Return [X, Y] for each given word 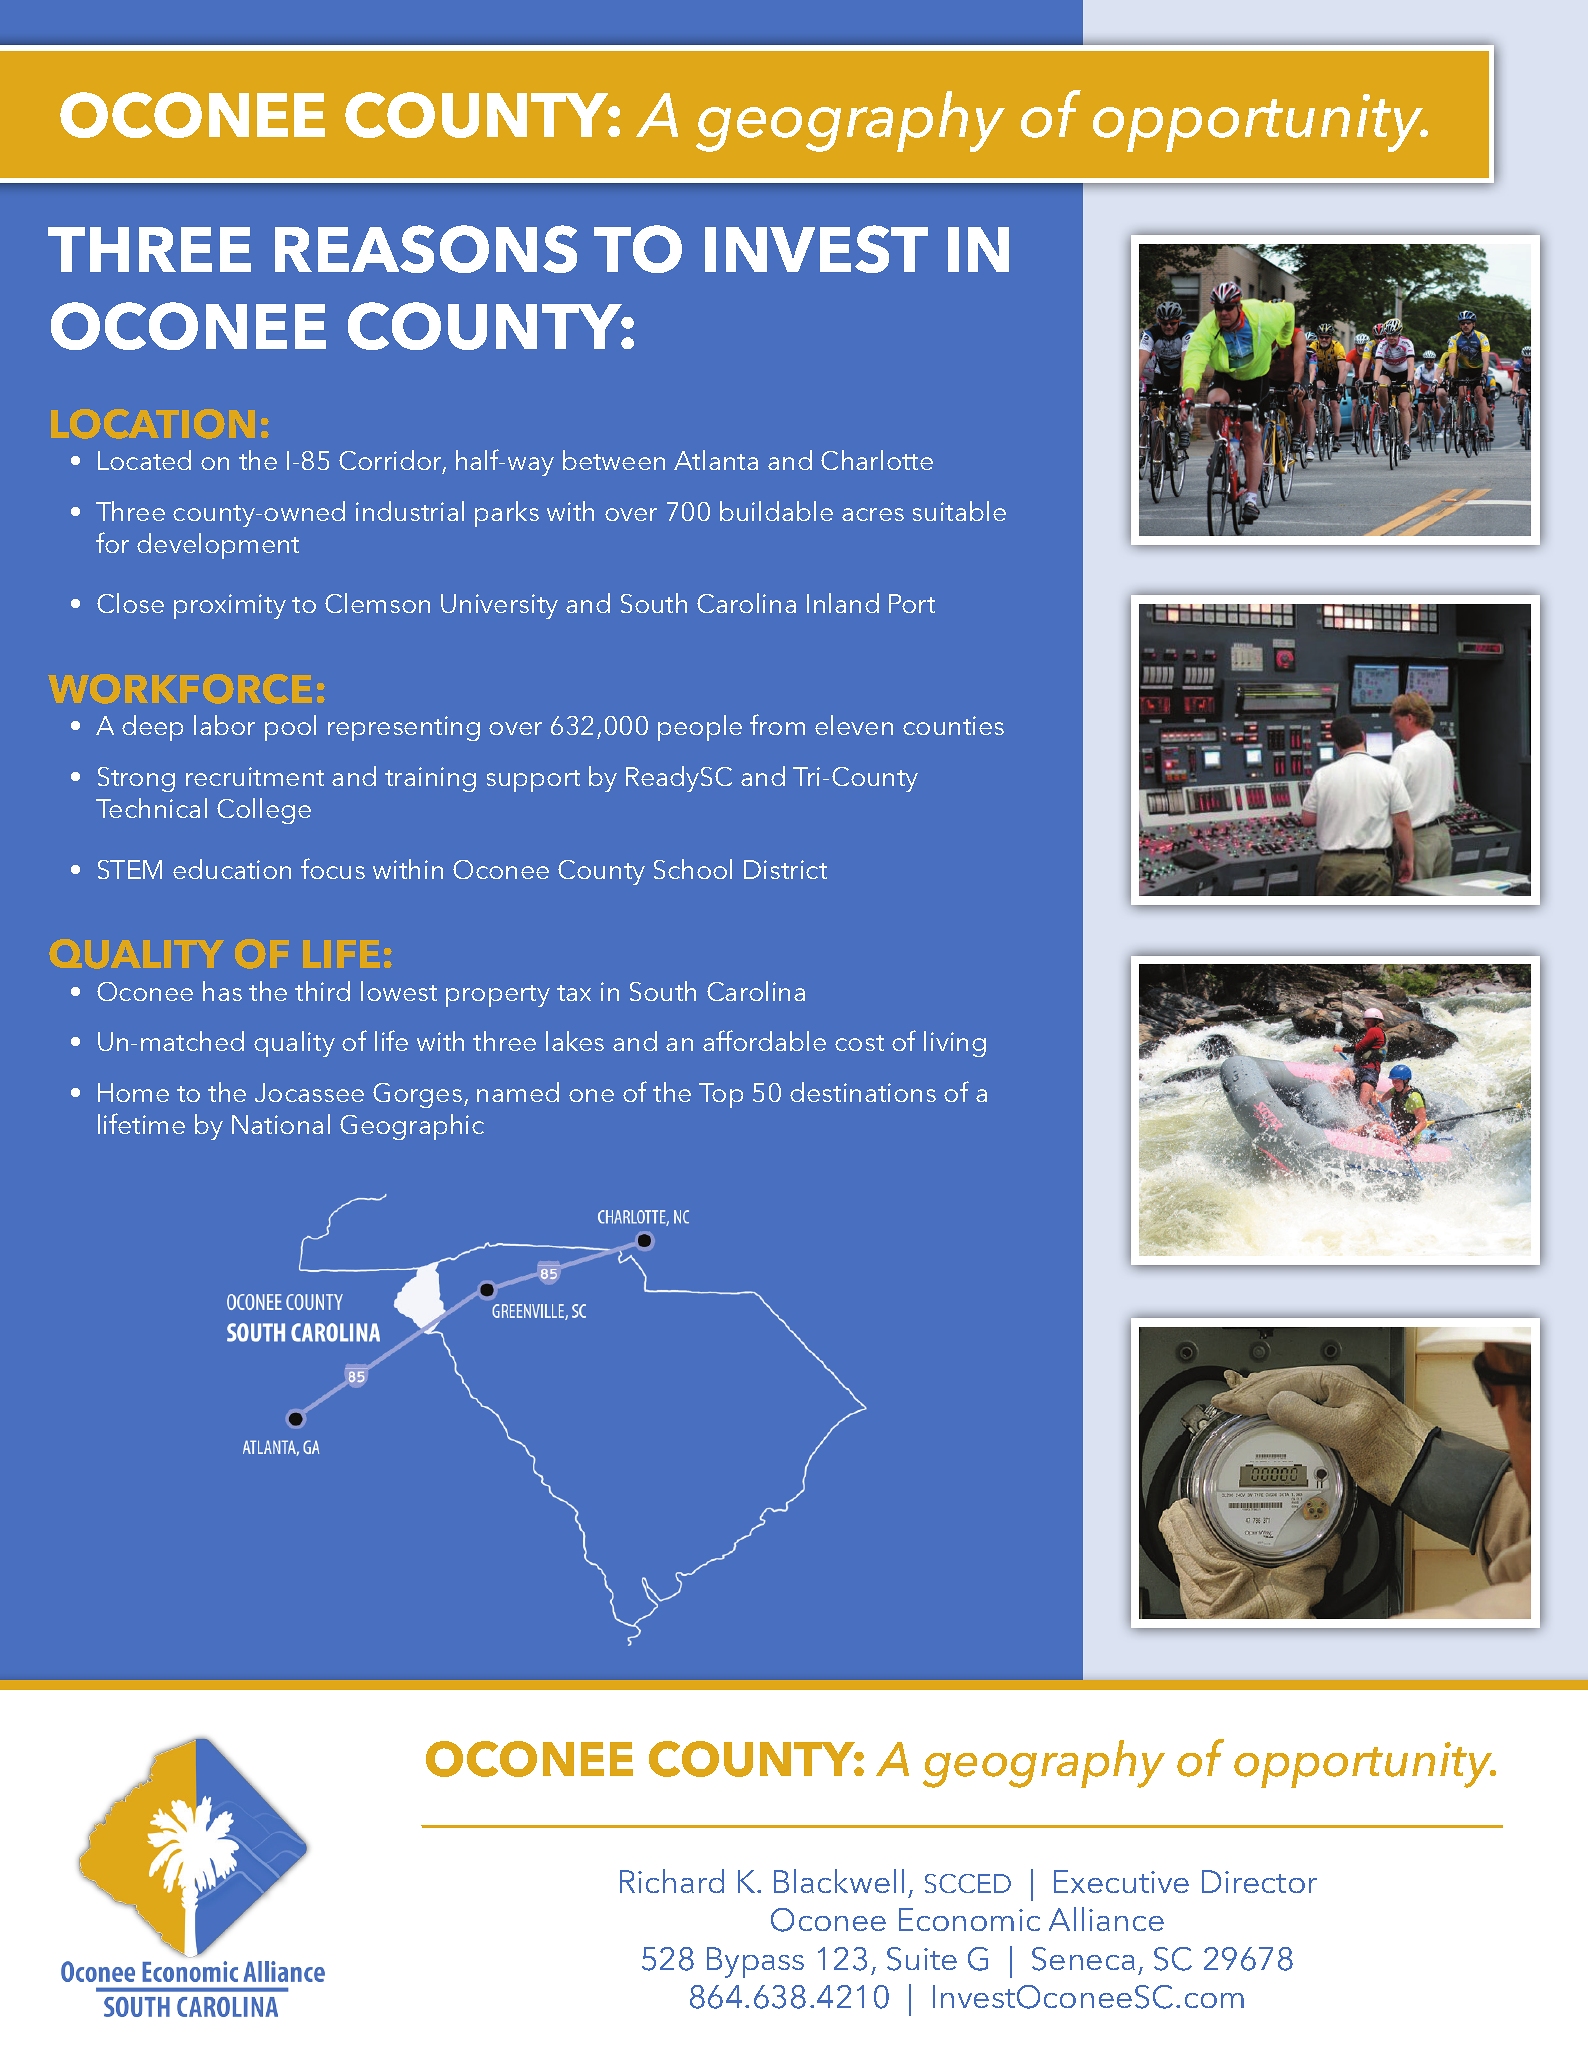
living [955, 1044]
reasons [426, 249]
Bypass [755, 1962]
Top [721, 1095]
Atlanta [716, 460]
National [281, 1124]
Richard [672, 1881]
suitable [959, 511]
